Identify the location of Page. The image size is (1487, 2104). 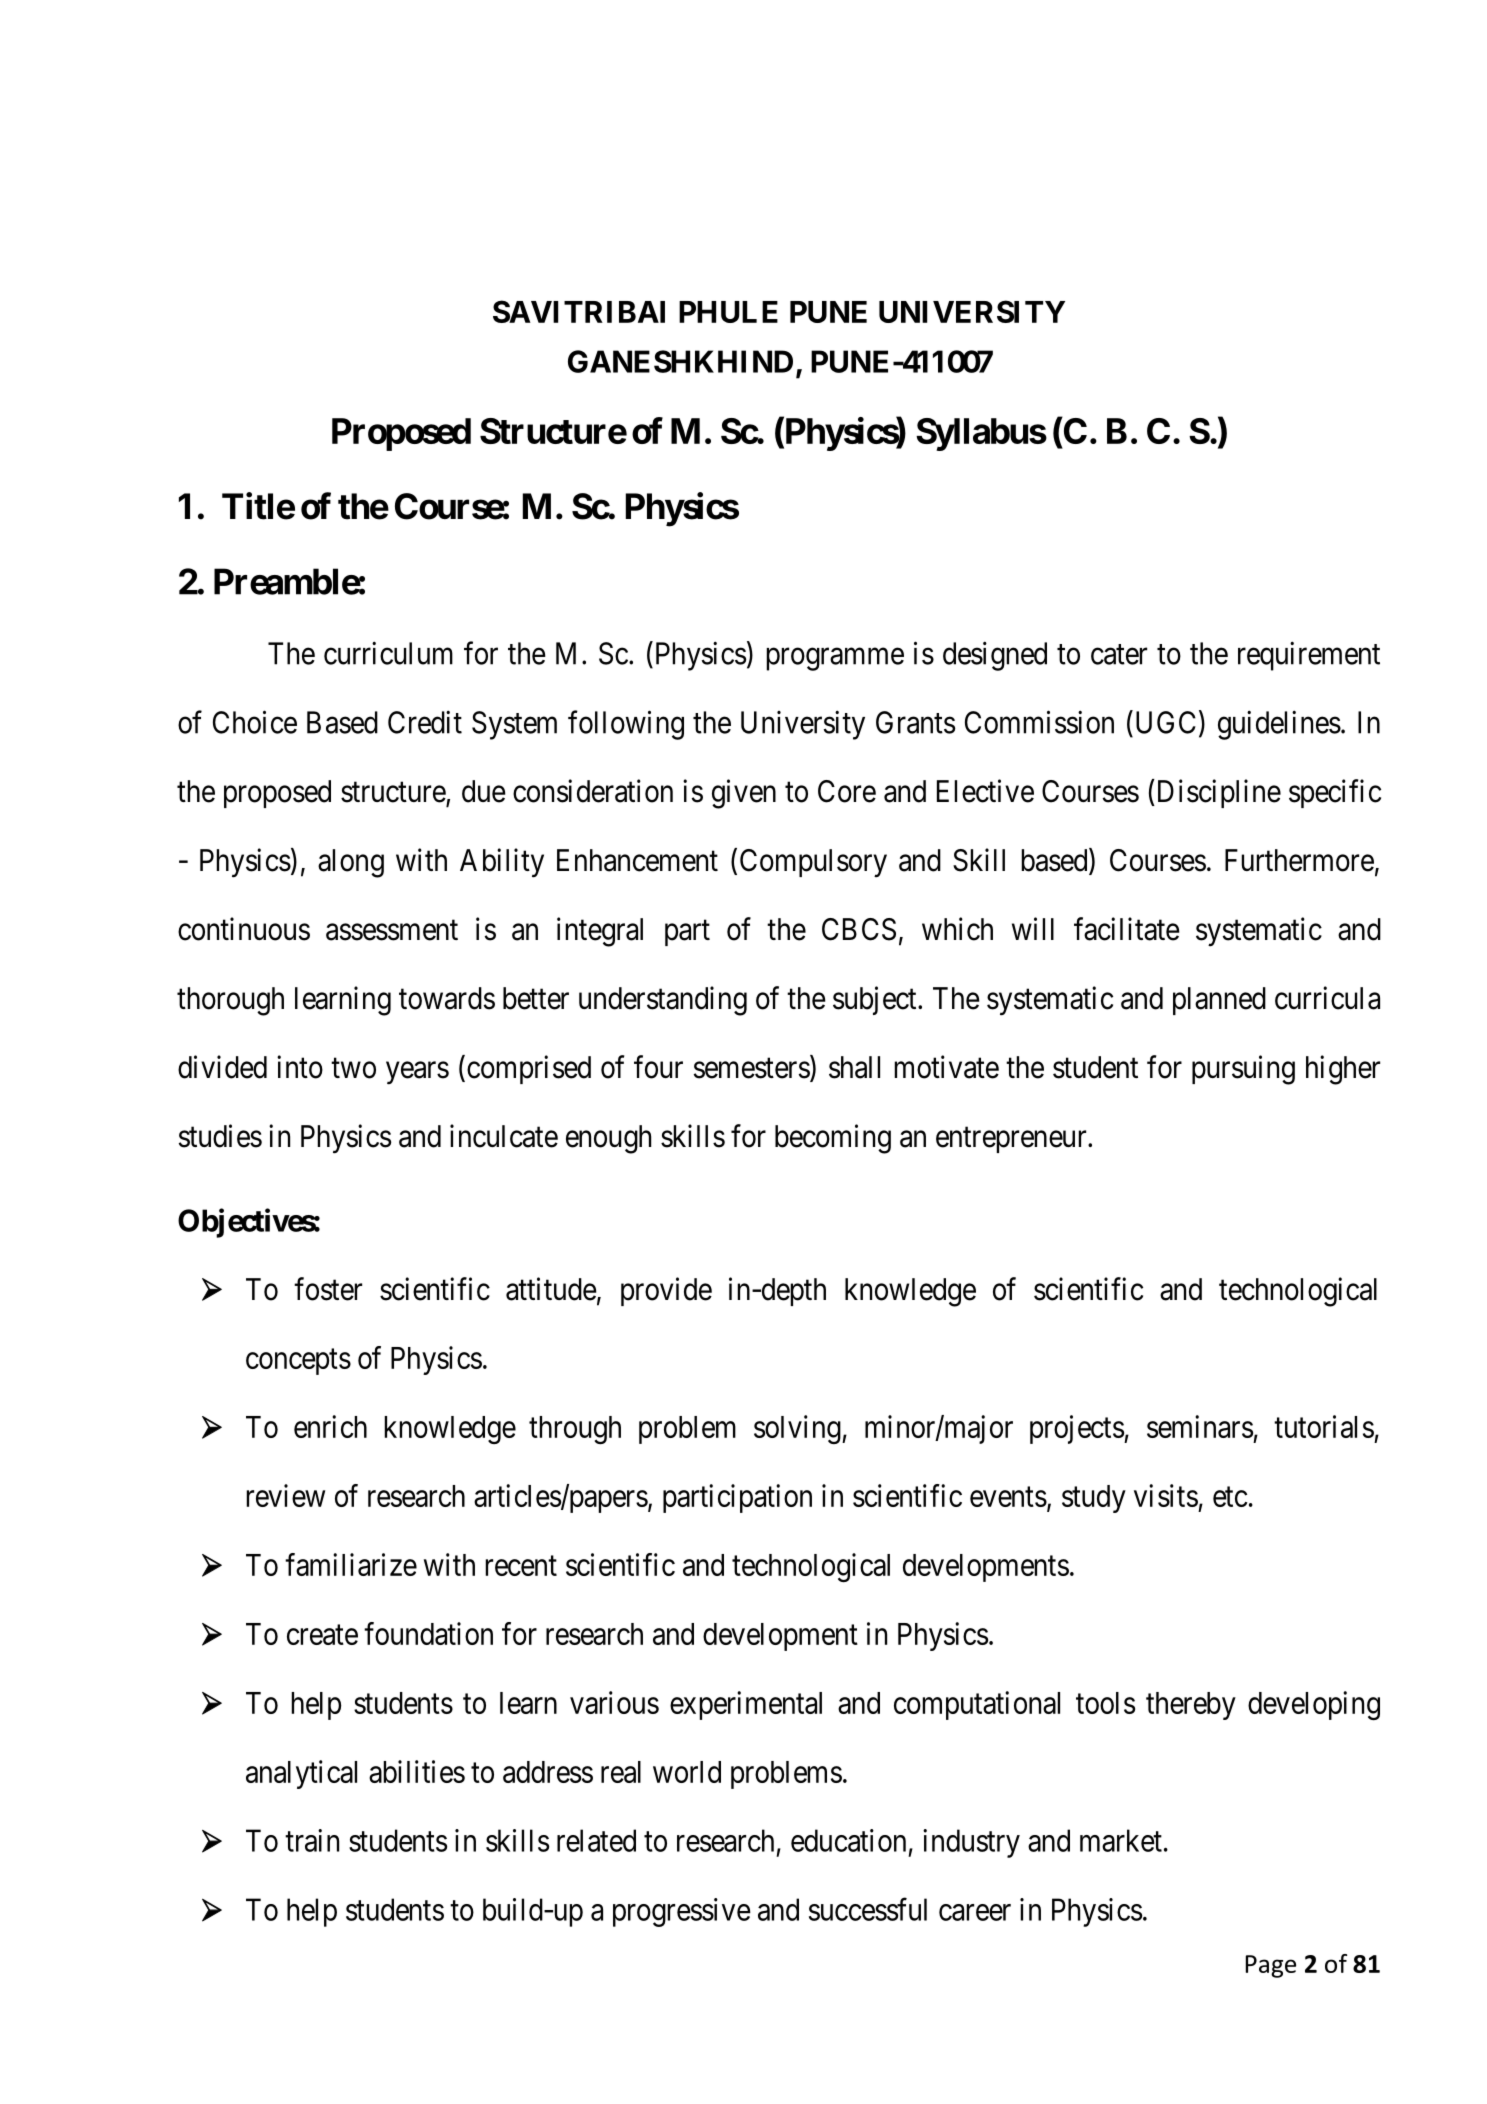
(1271, 1966).
